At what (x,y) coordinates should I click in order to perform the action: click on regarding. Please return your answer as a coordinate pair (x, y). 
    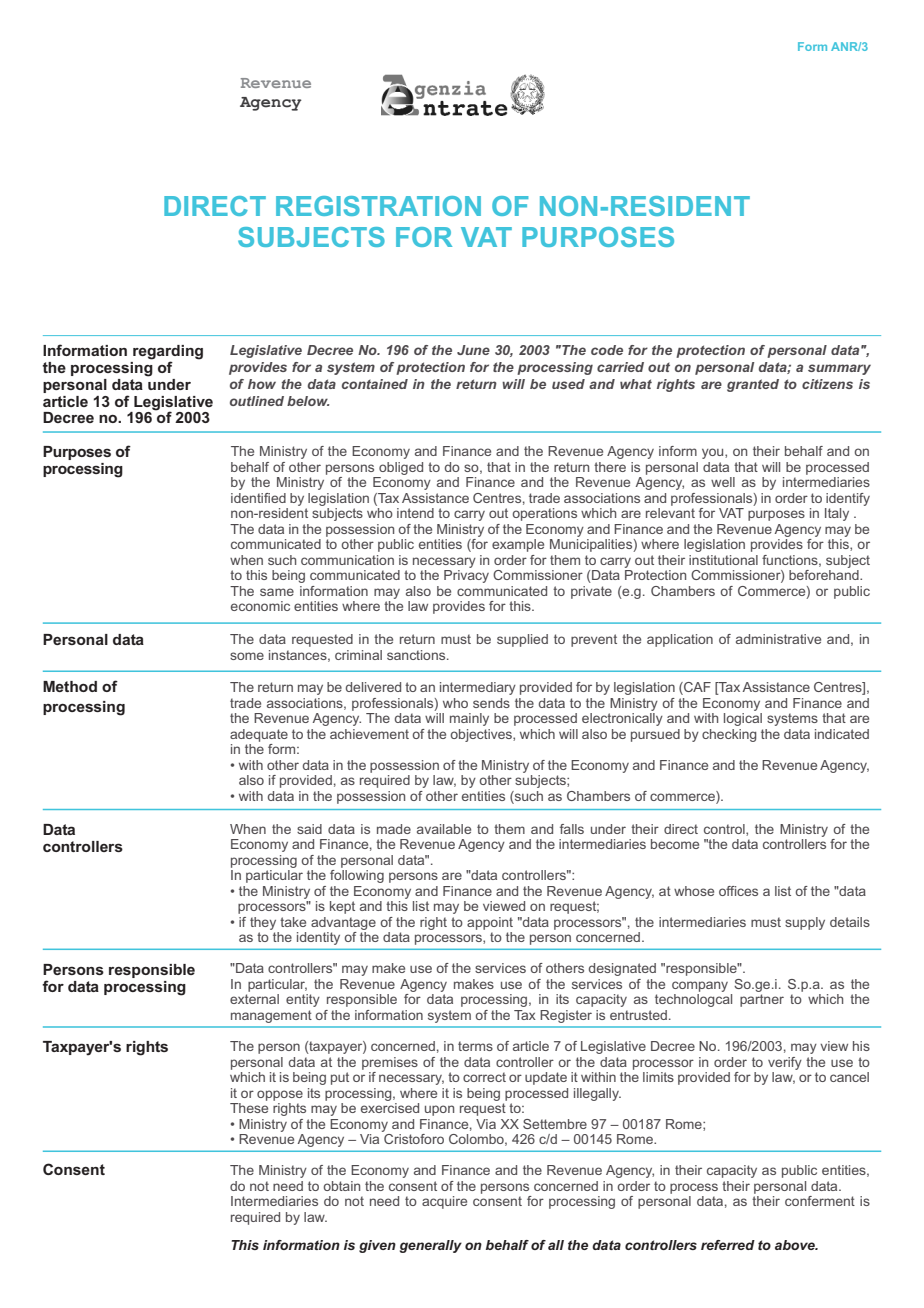
    Looking at the image, I should click on (168, 353).
